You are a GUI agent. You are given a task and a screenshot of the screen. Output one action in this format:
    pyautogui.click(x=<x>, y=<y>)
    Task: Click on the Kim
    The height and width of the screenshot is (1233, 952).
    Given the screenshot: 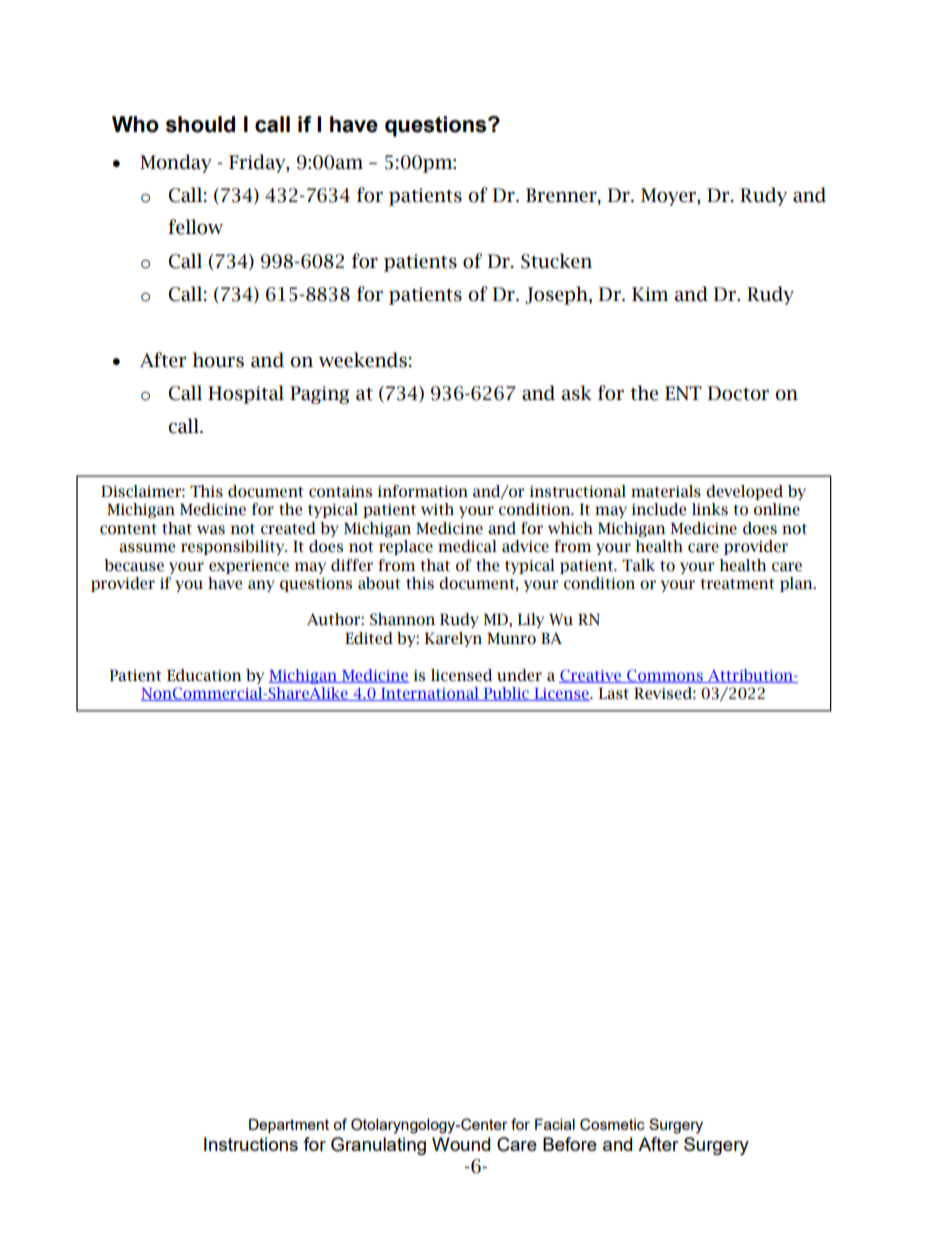 What is the action you would take?
    pyautogui.click(x=650, y=294)
